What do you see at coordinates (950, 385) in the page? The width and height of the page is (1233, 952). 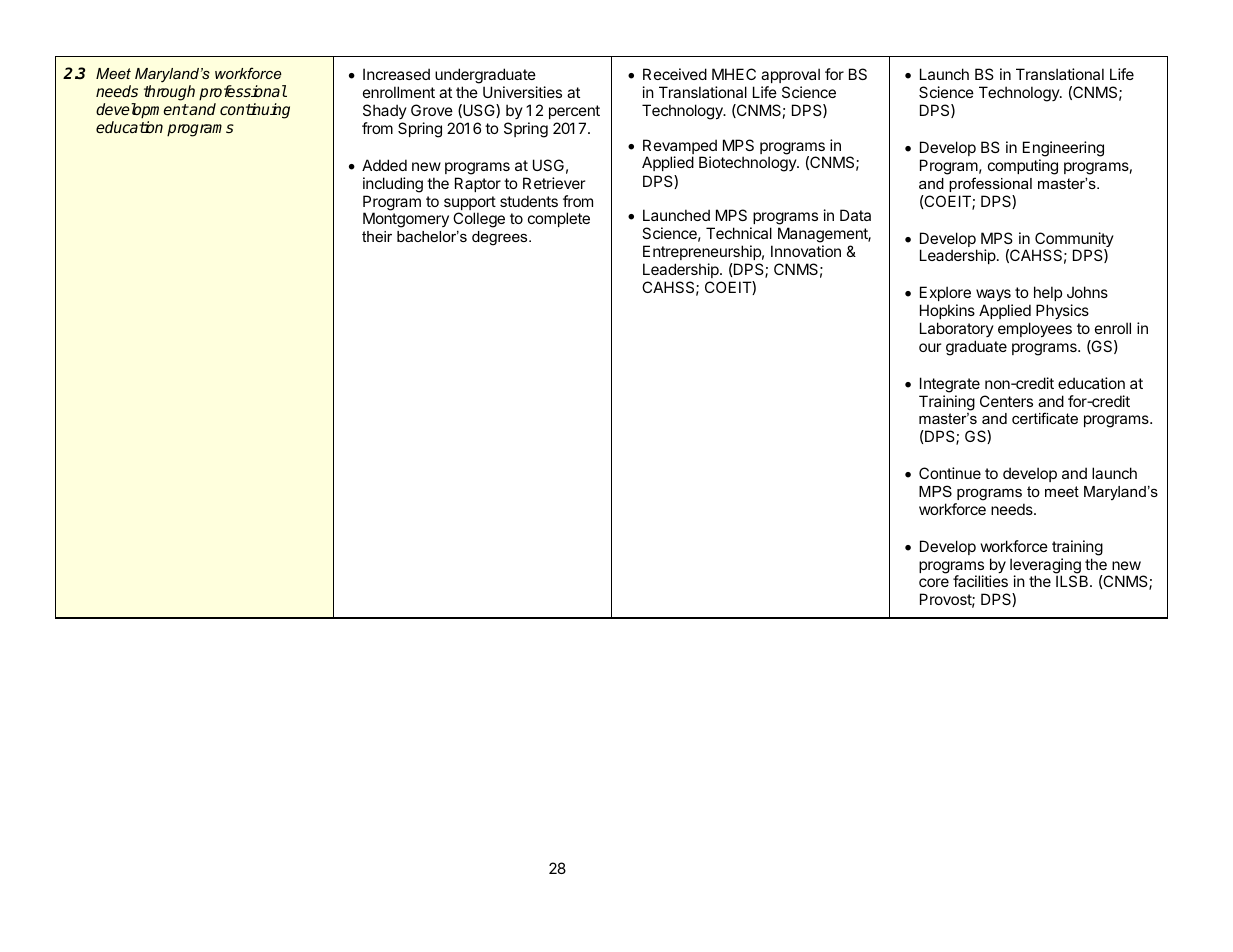 I see `Integrate` at bounding box center [950, 385].
